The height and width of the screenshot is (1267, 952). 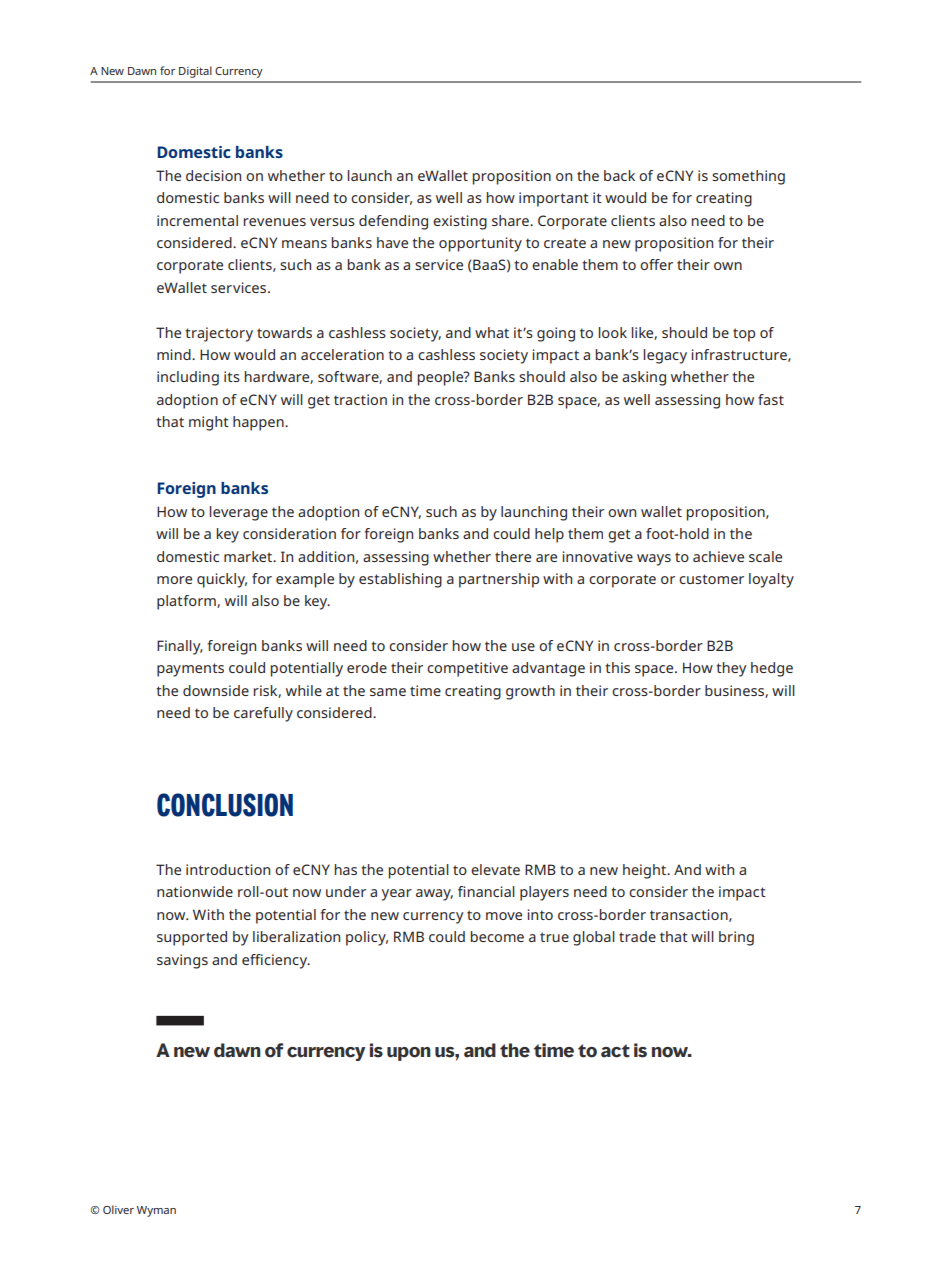 I want to click on savings, so click(x=182, y=961).
